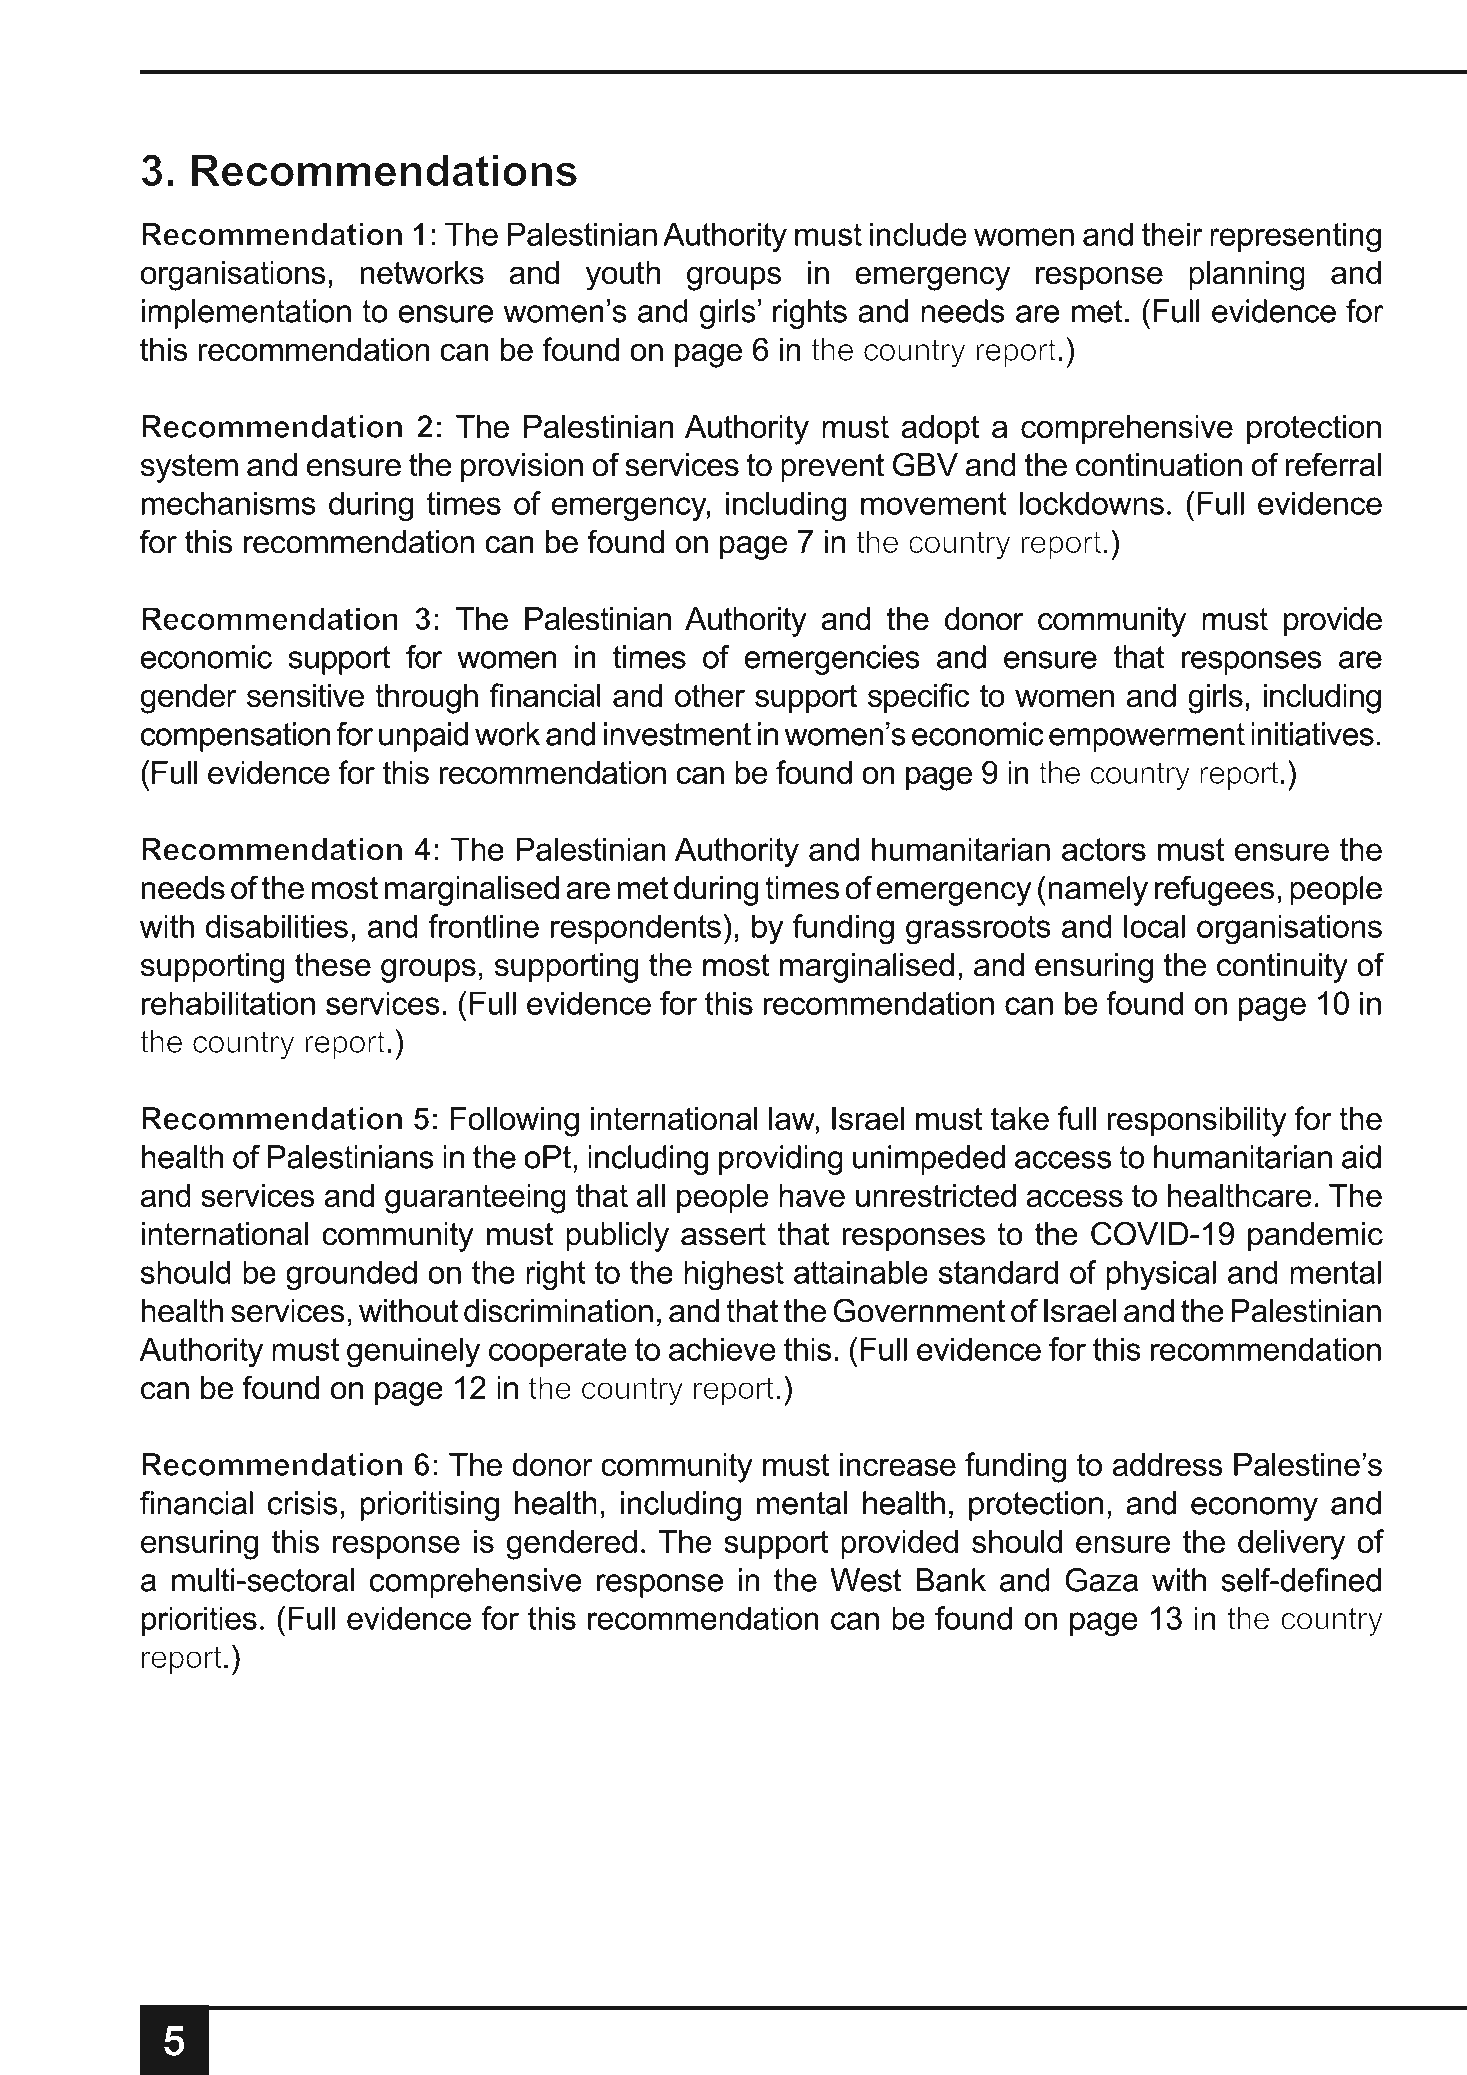  I want to click on respondents, so click(636, 929).
